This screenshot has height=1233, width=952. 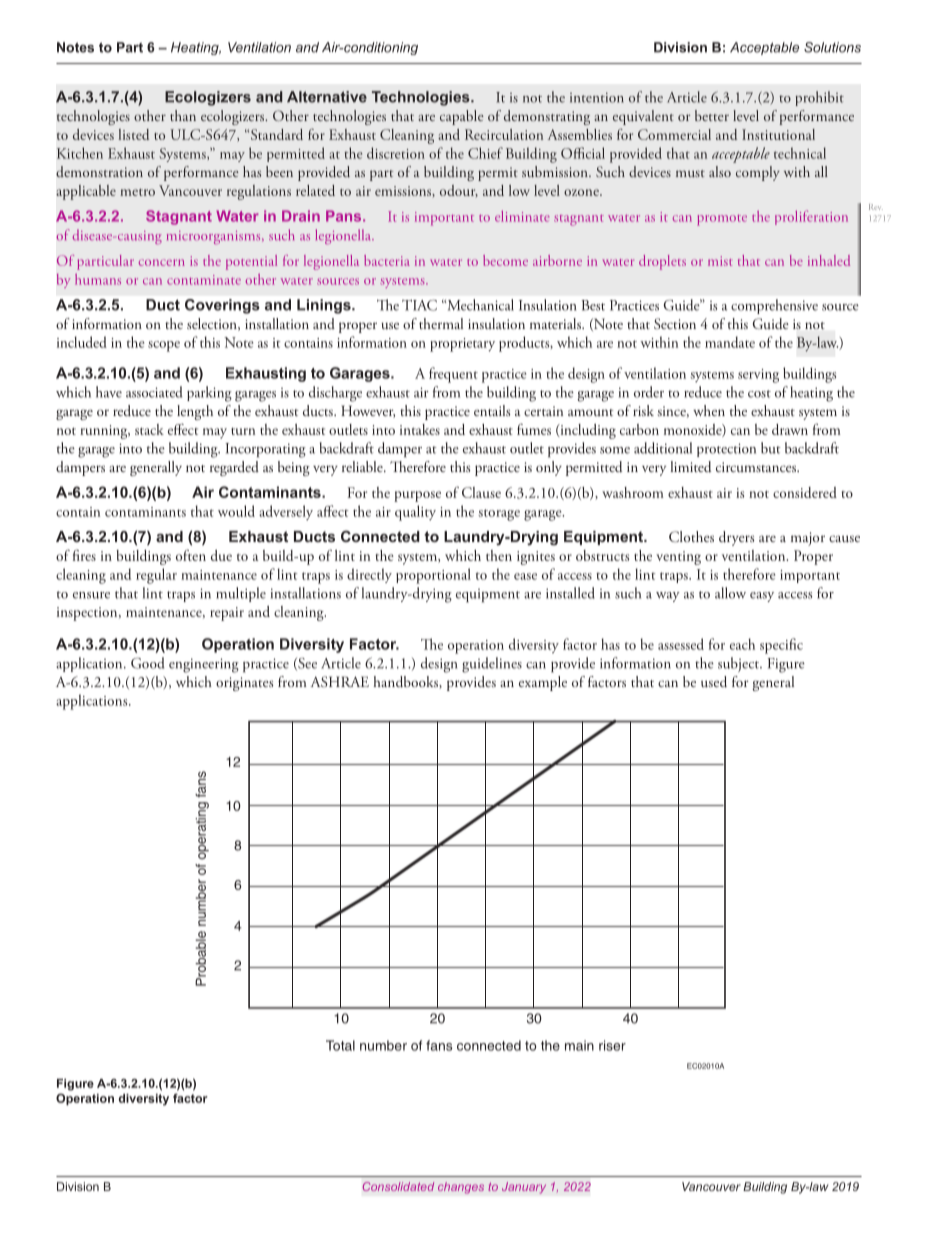 I want to click on prohibit, so click(x=819, y=98).
